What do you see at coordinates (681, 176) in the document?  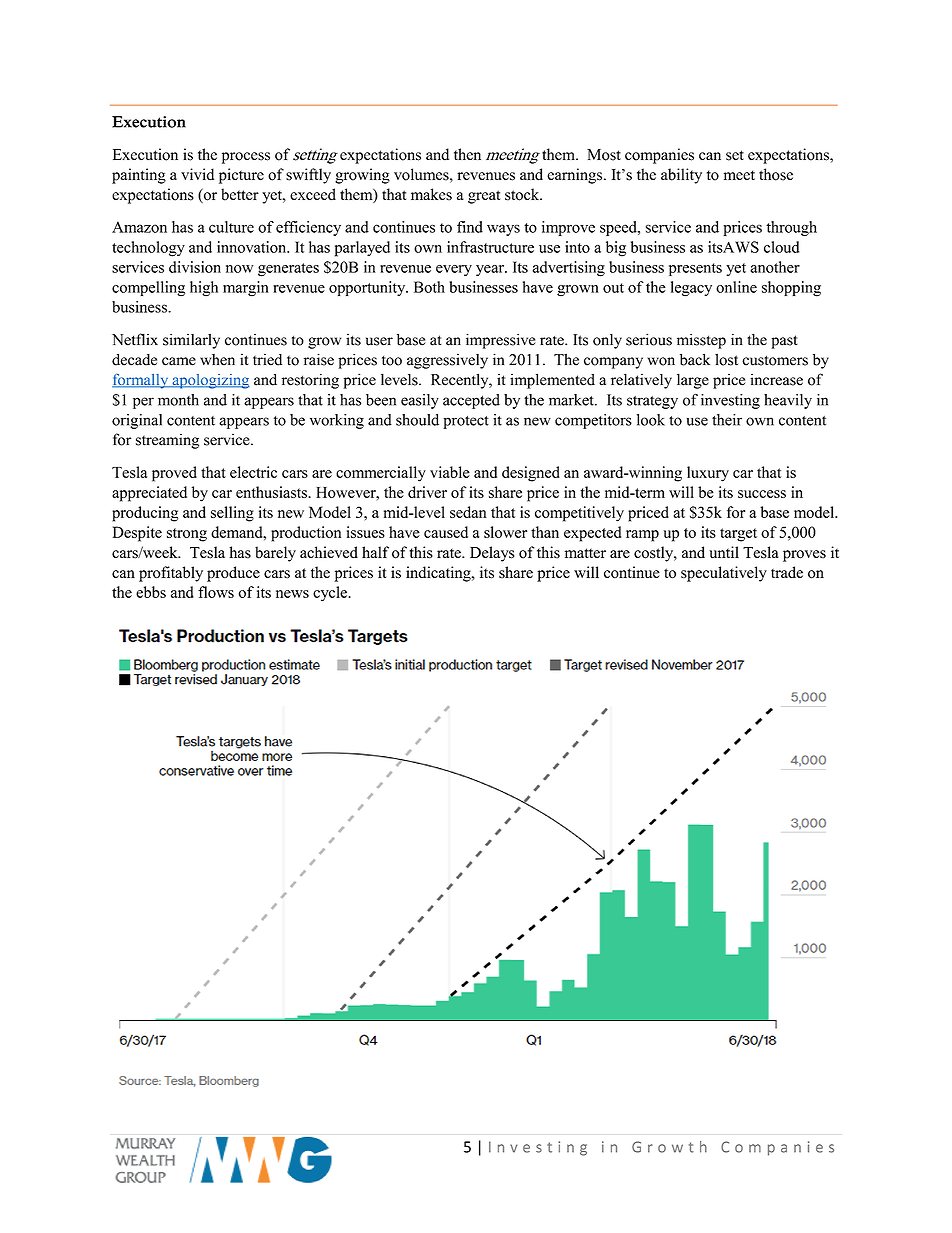 I see `ability` at bounding box center [681, 176].
